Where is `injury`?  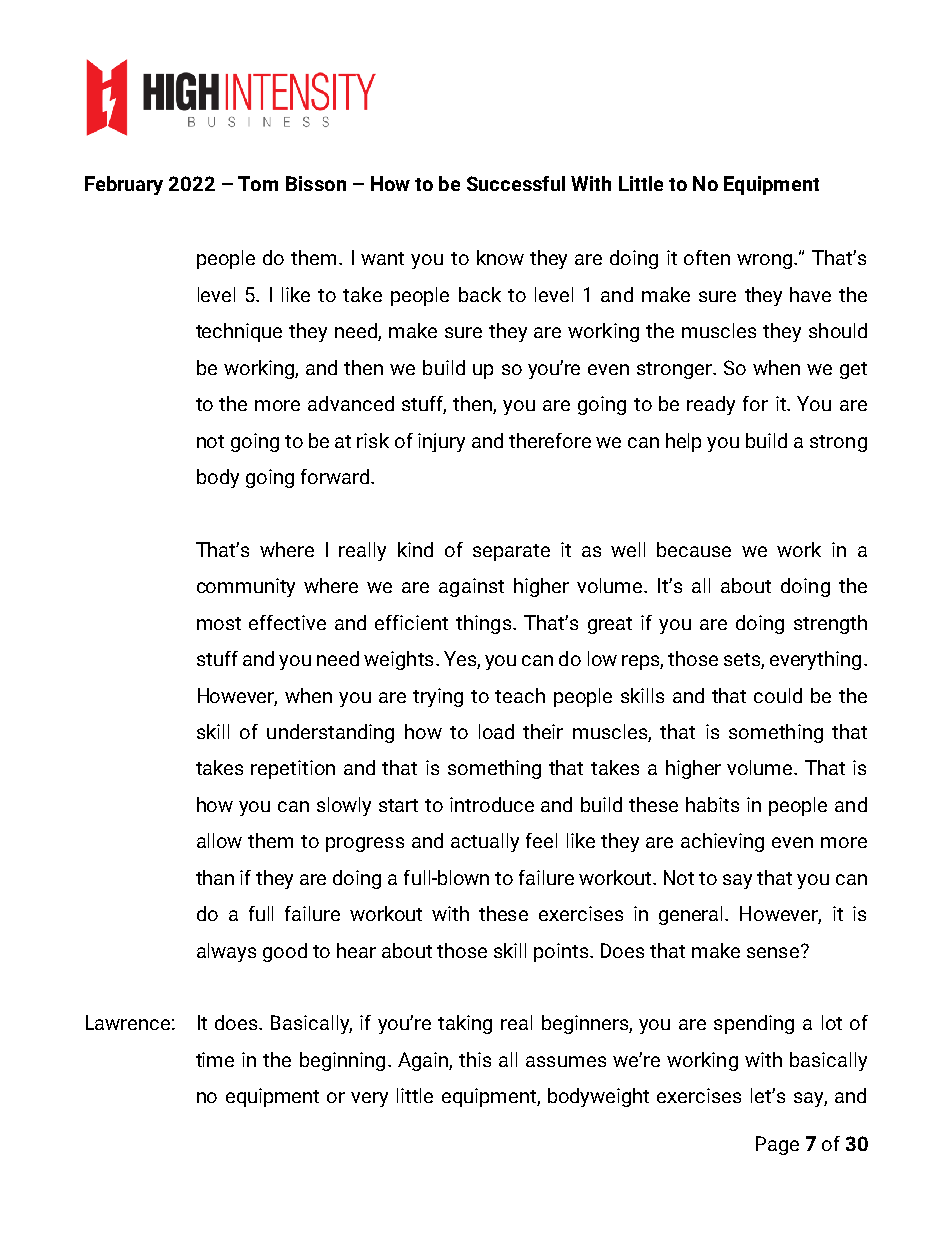 injury is located at coordinates (441, 442).
